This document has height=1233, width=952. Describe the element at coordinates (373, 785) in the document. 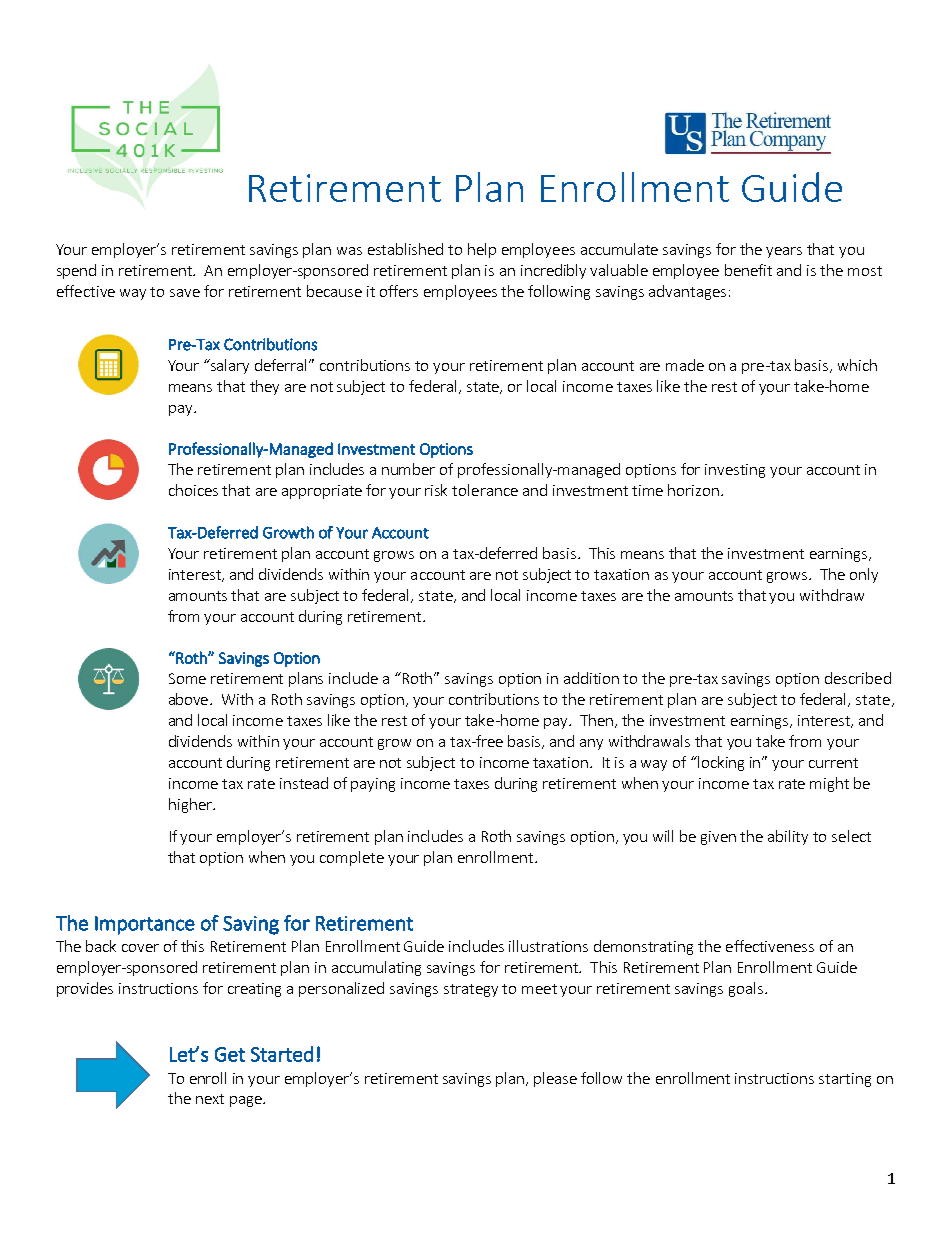

I see `paying` at that location.
